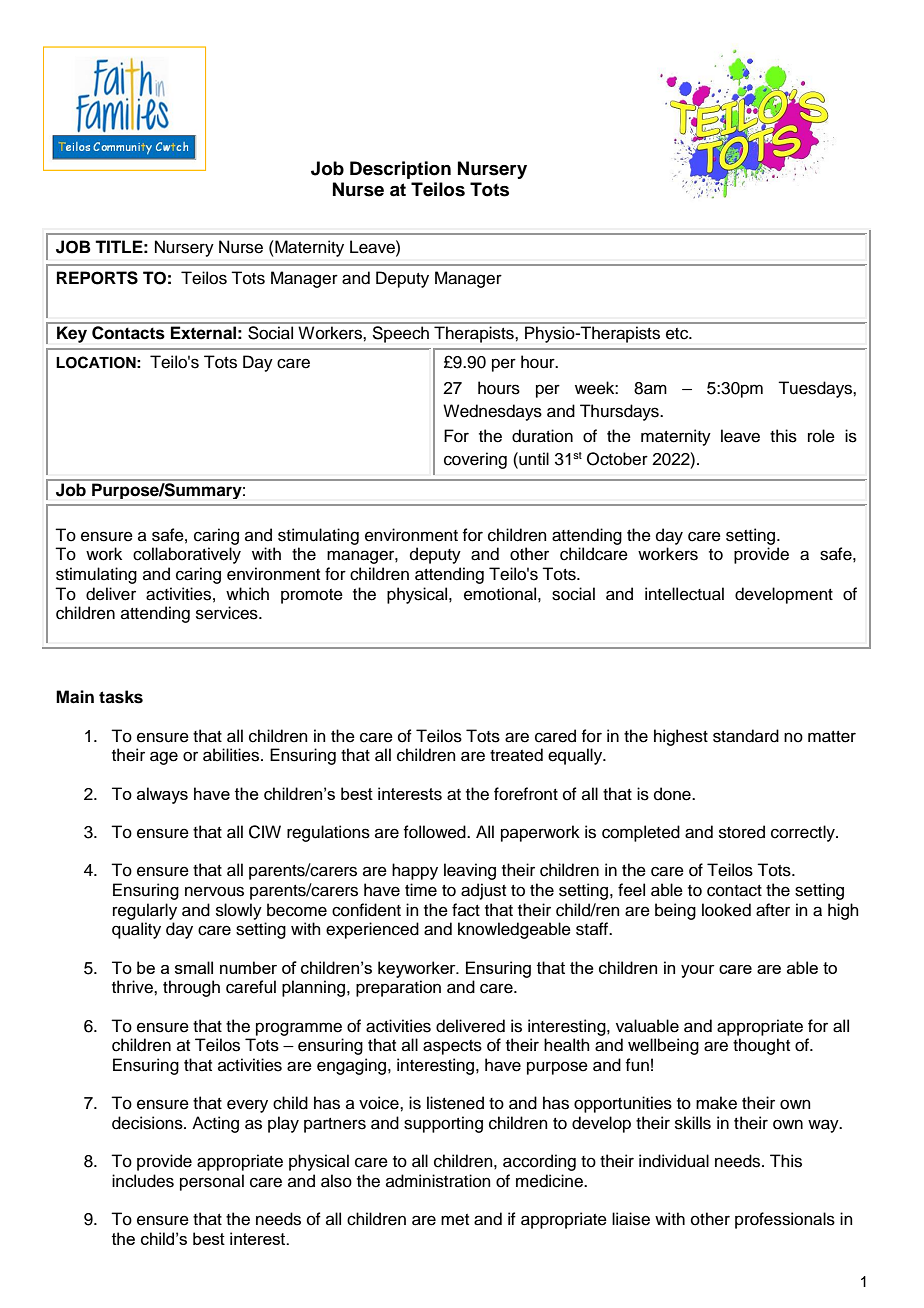 The image size is (924, 1308). What do you see at coordinates (97, 278) in the screenshot?
I see `REPORTS` at bounding box center [97, 278].
